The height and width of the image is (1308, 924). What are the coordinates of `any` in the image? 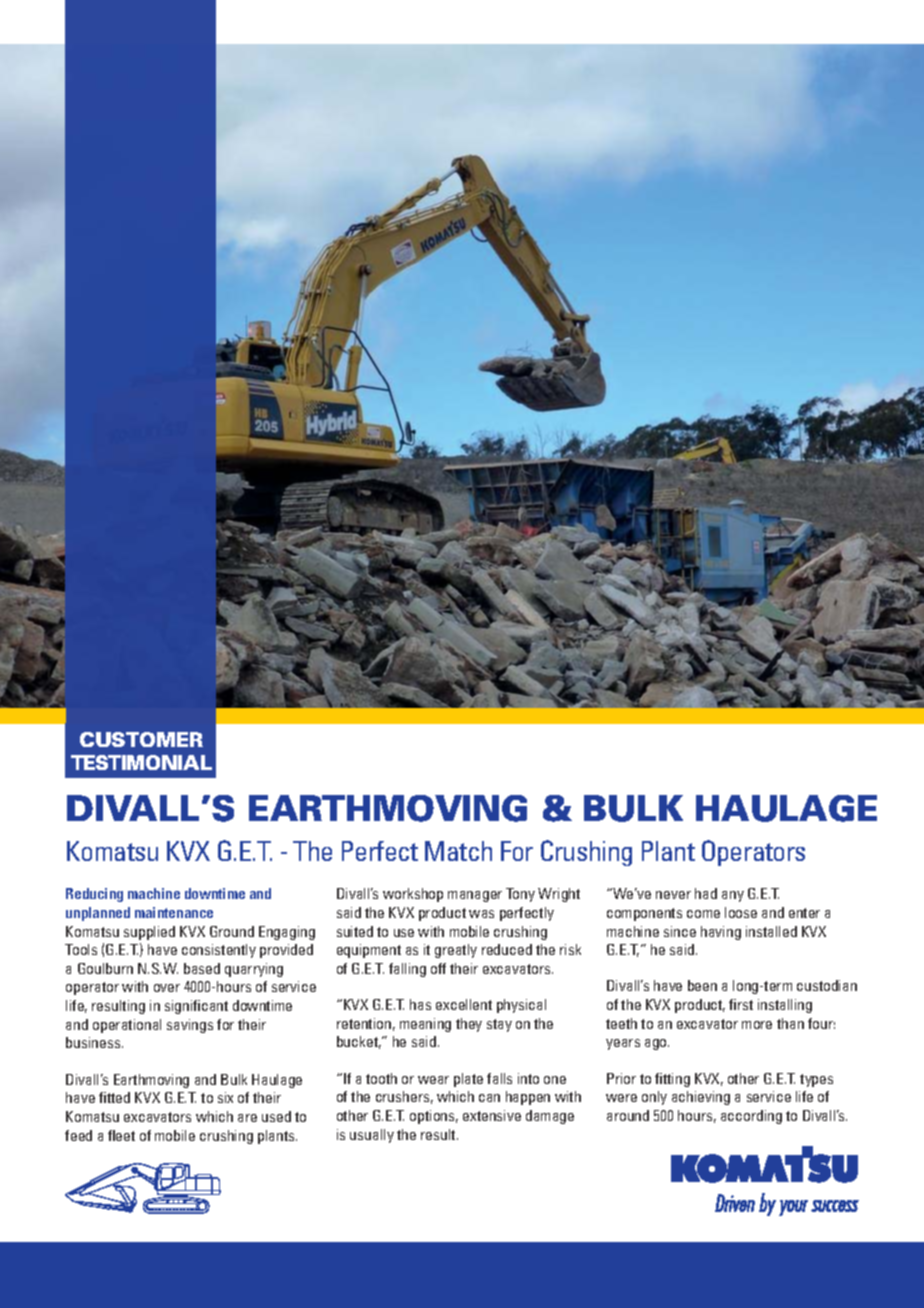 It's located at (733, 896).
